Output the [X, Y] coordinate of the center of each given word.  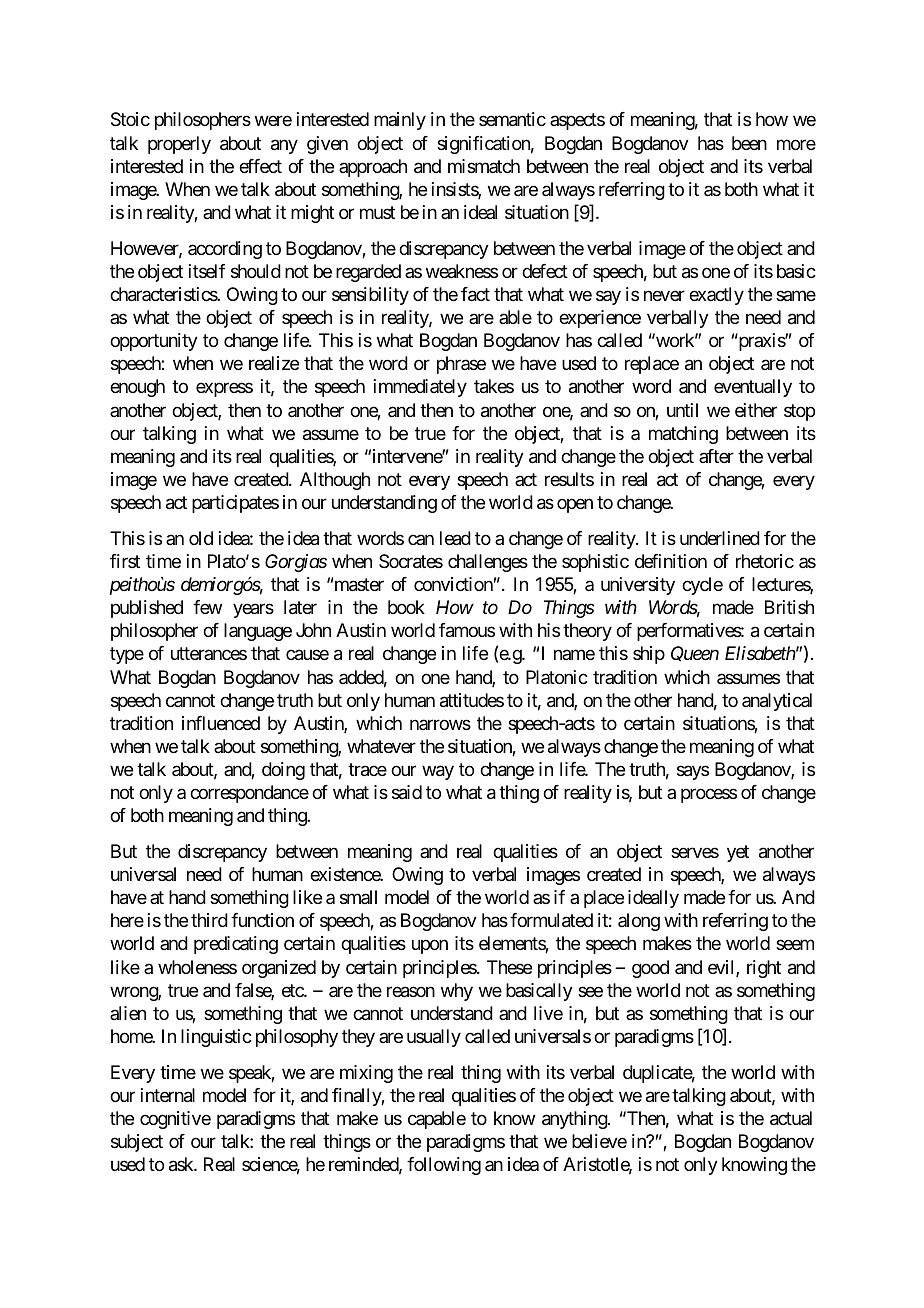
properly [179, 145]
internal [168, 1095]
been [749, 143]
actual [791, 1118]
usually [434, 1038]
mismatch [484, 166]
